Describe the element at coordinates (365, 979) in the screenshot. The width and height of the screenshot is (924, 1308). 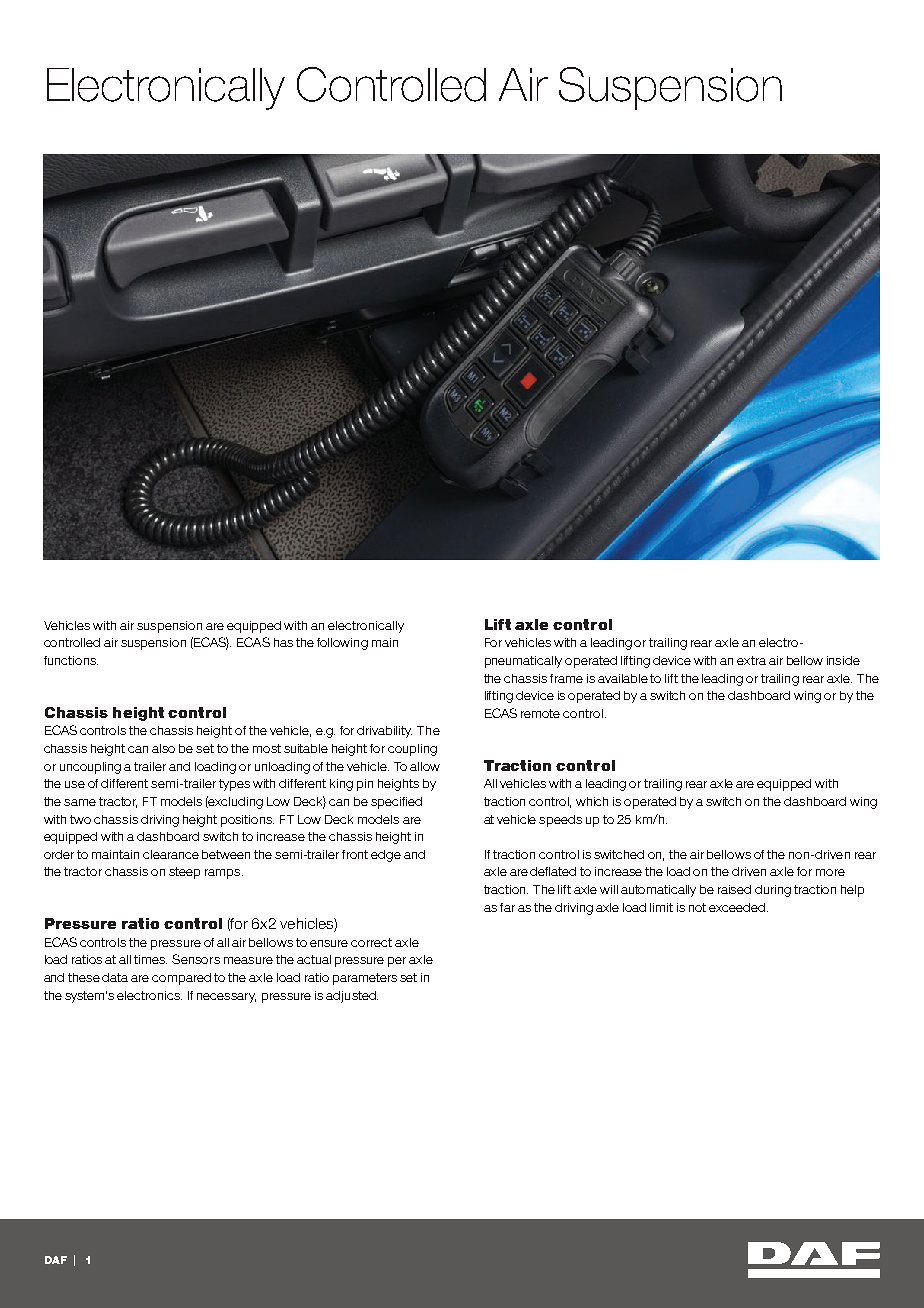
I see `parameters` at that location.
